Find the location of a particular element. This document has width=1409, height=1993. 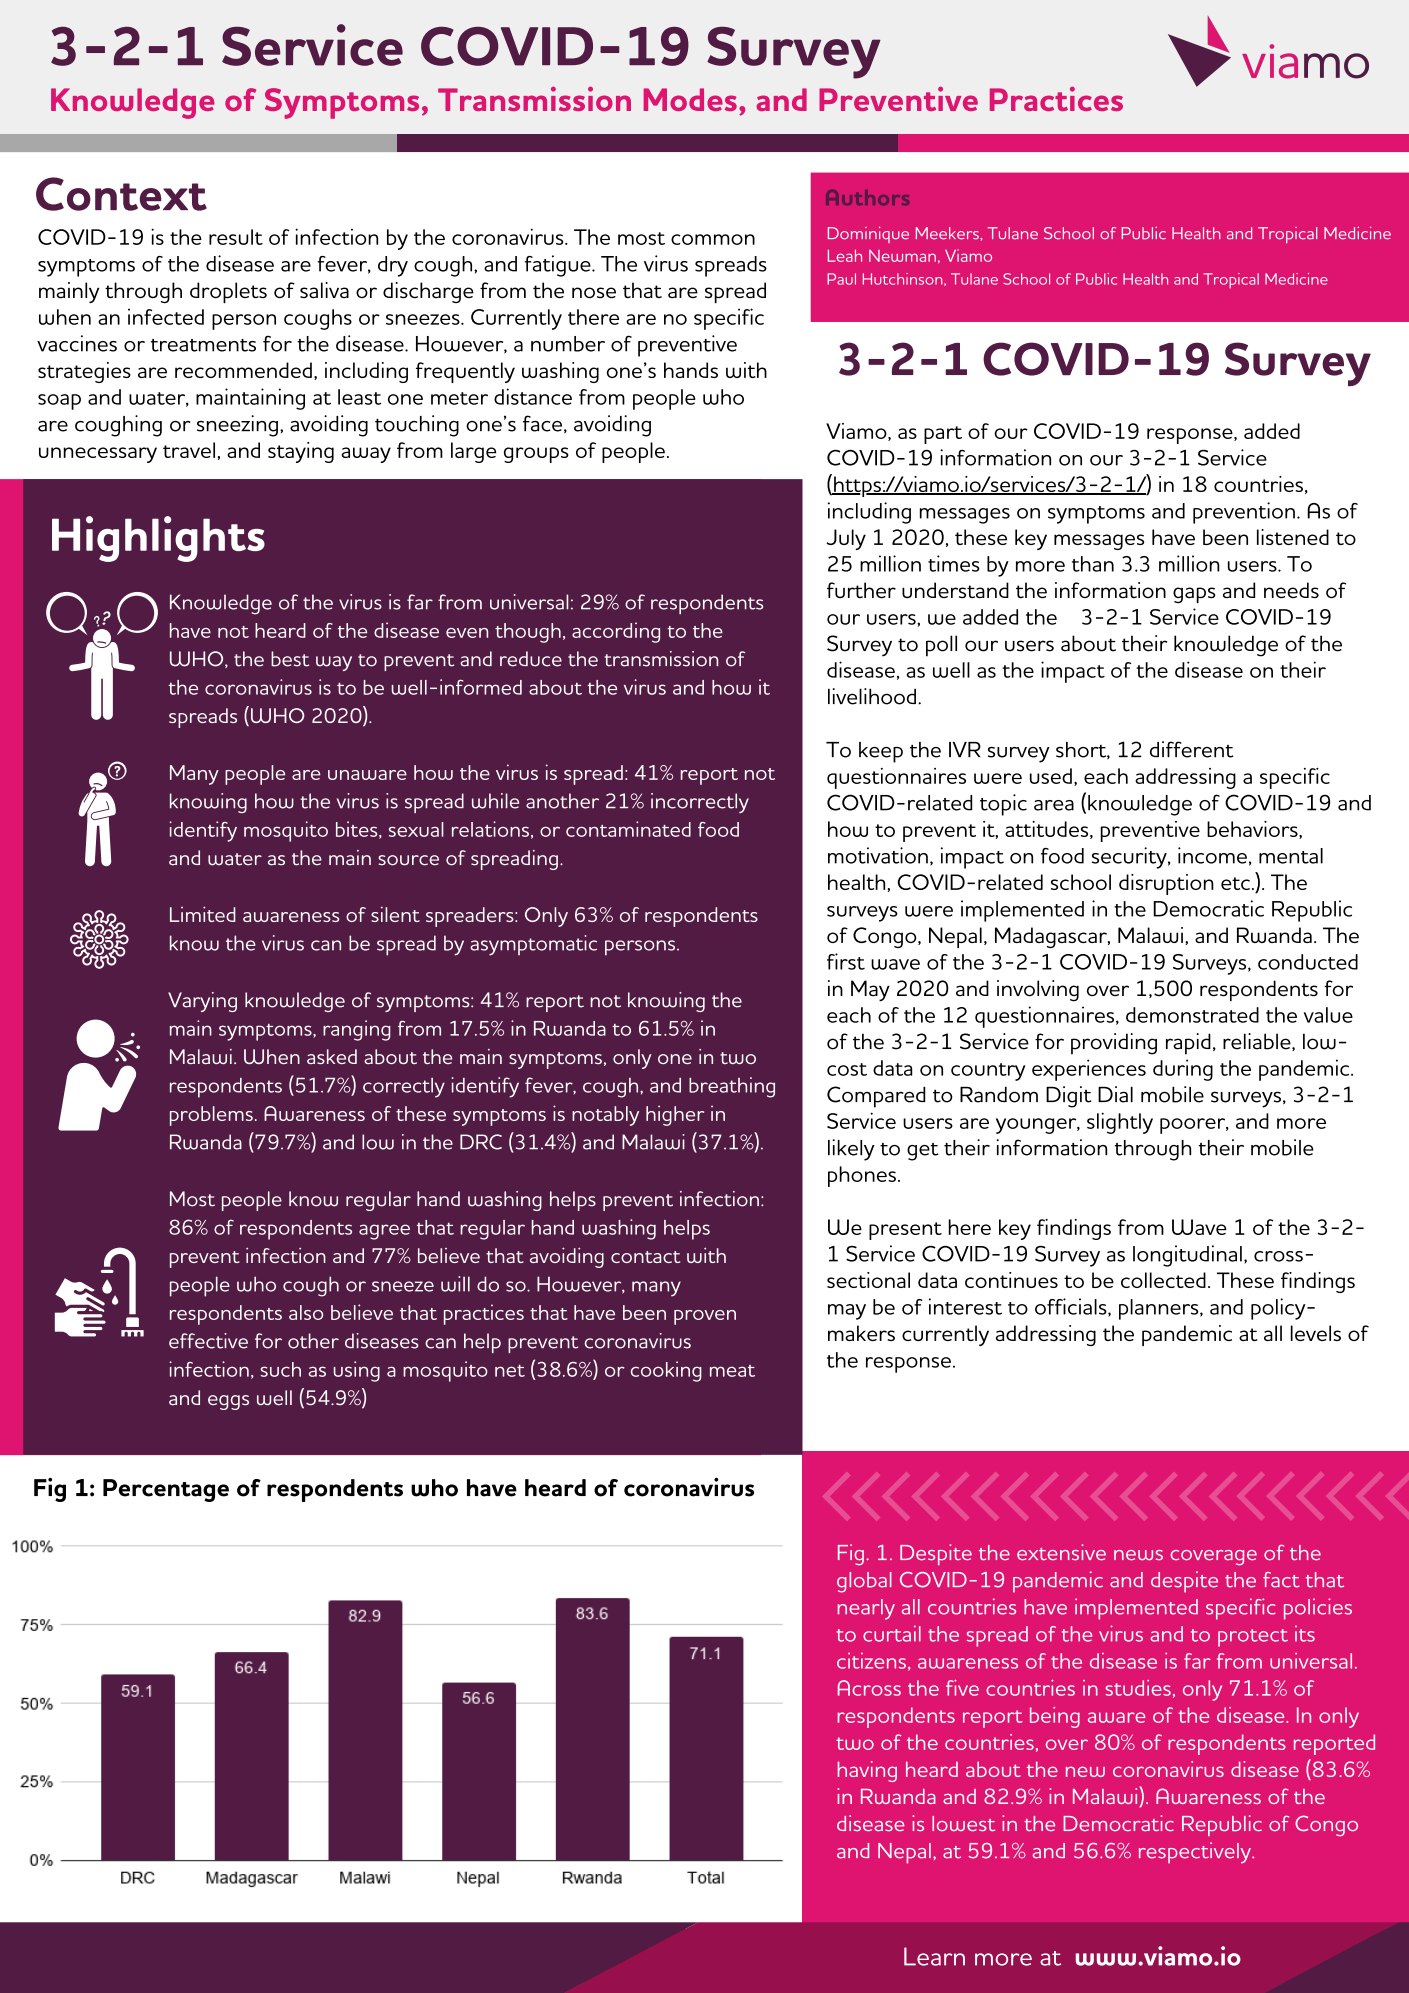

Newman is located at coordinates (902, 256).
